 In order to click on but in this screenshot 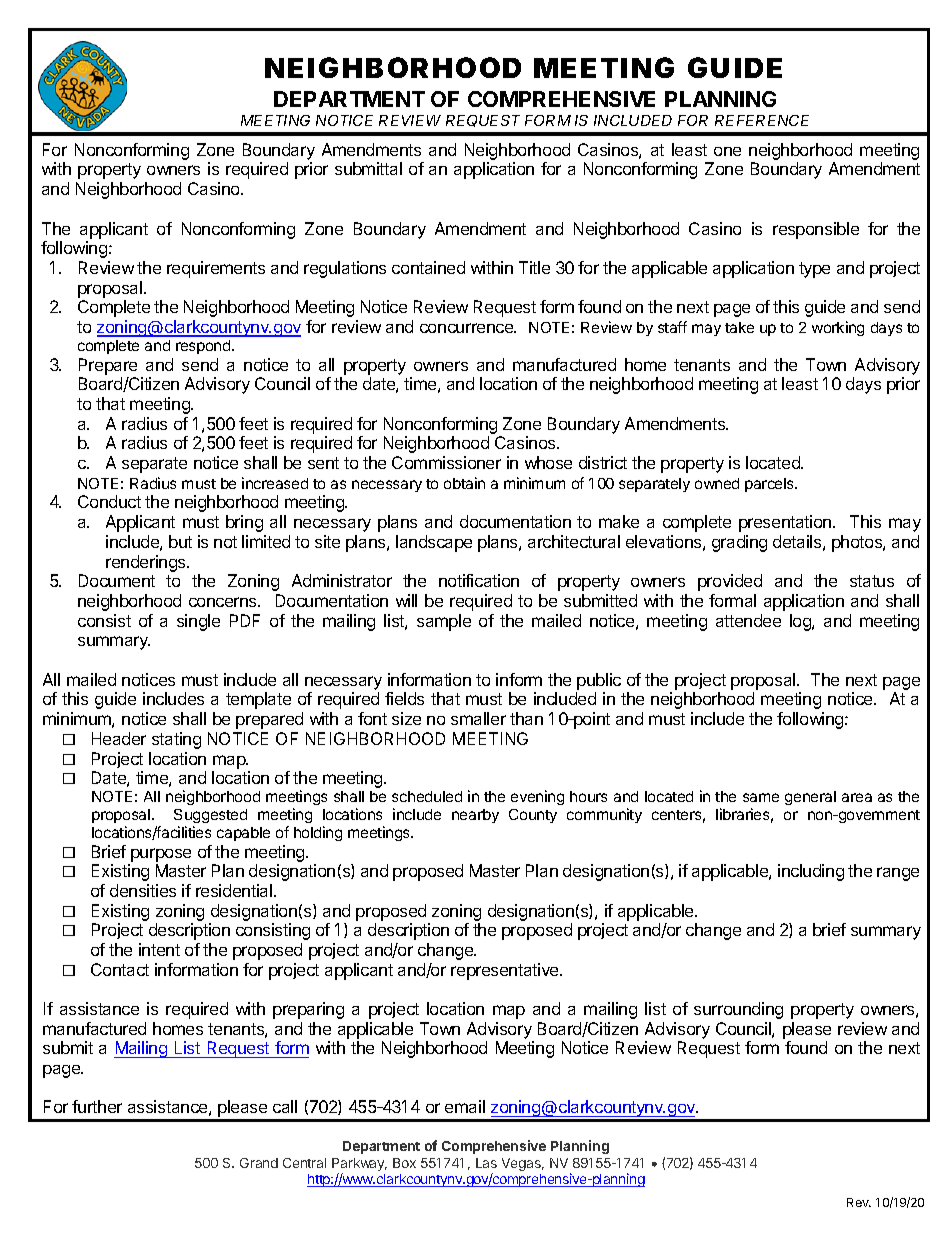, I will do `click(180, 541)`.
